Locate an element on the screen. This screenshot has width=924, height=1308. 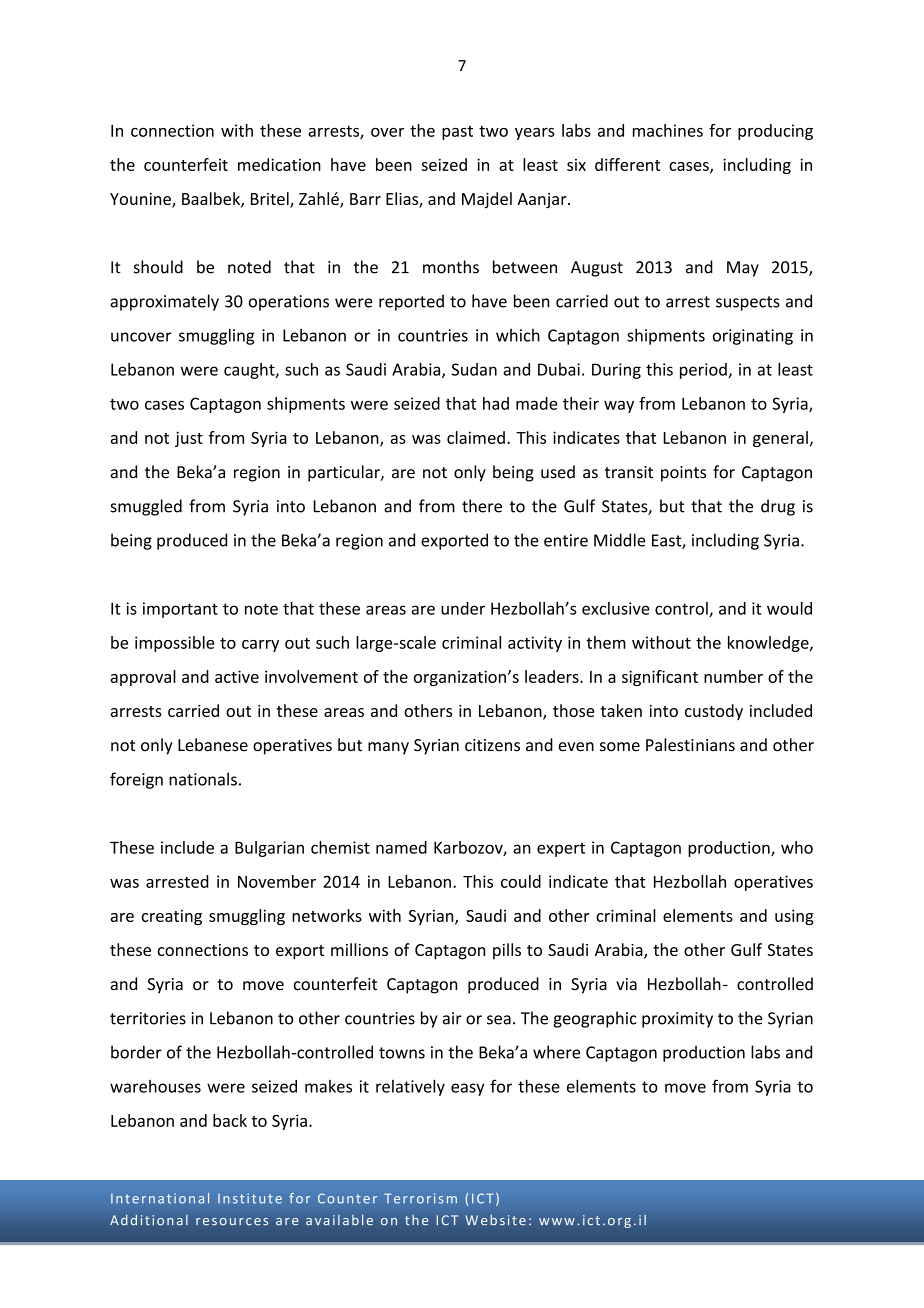
past is located at coordinates (457, 133).
